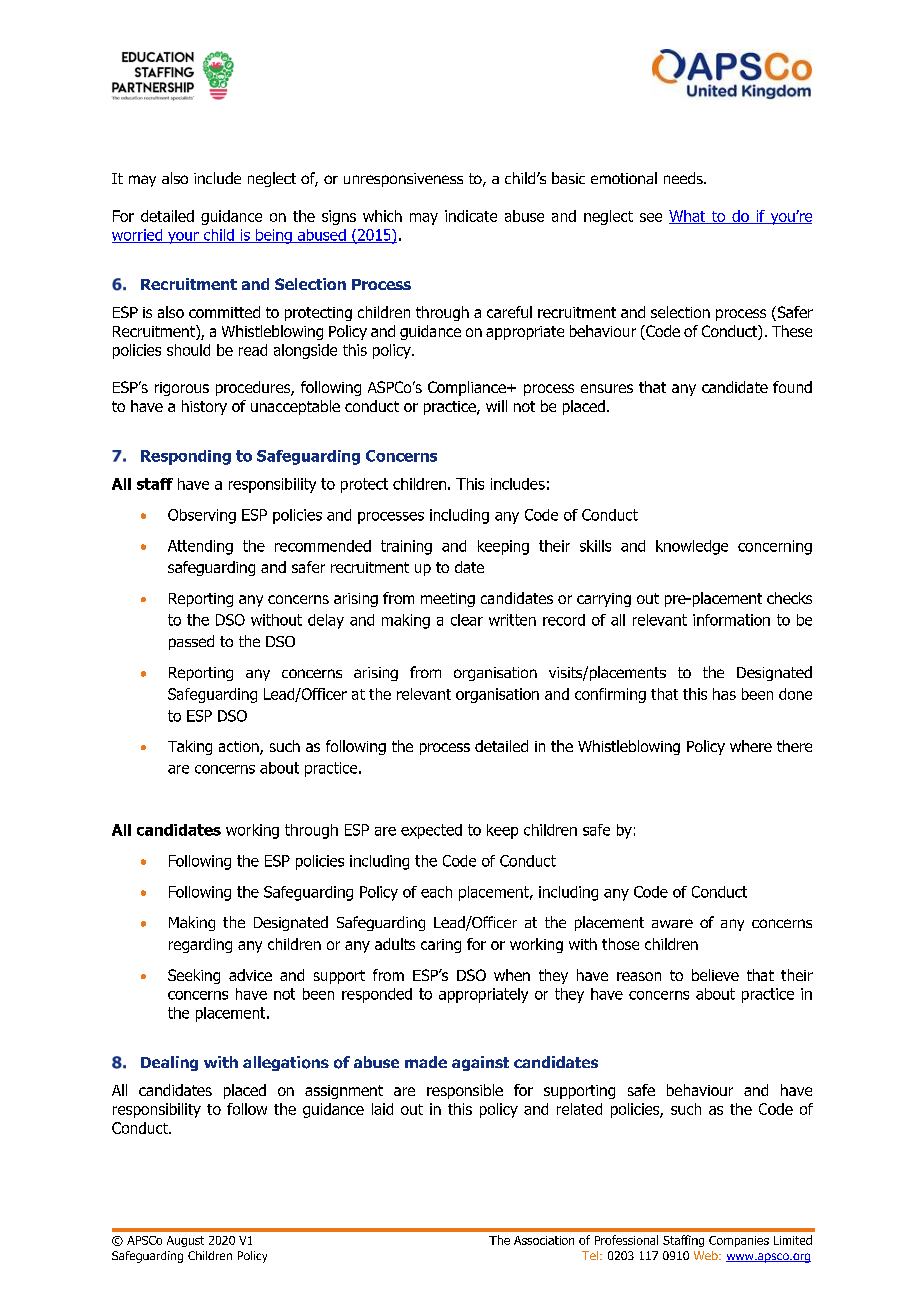  What do you see at coordinates (169, 1063) in the screenshot?
I see `Dealing` at bounding box center [169, 1063].
